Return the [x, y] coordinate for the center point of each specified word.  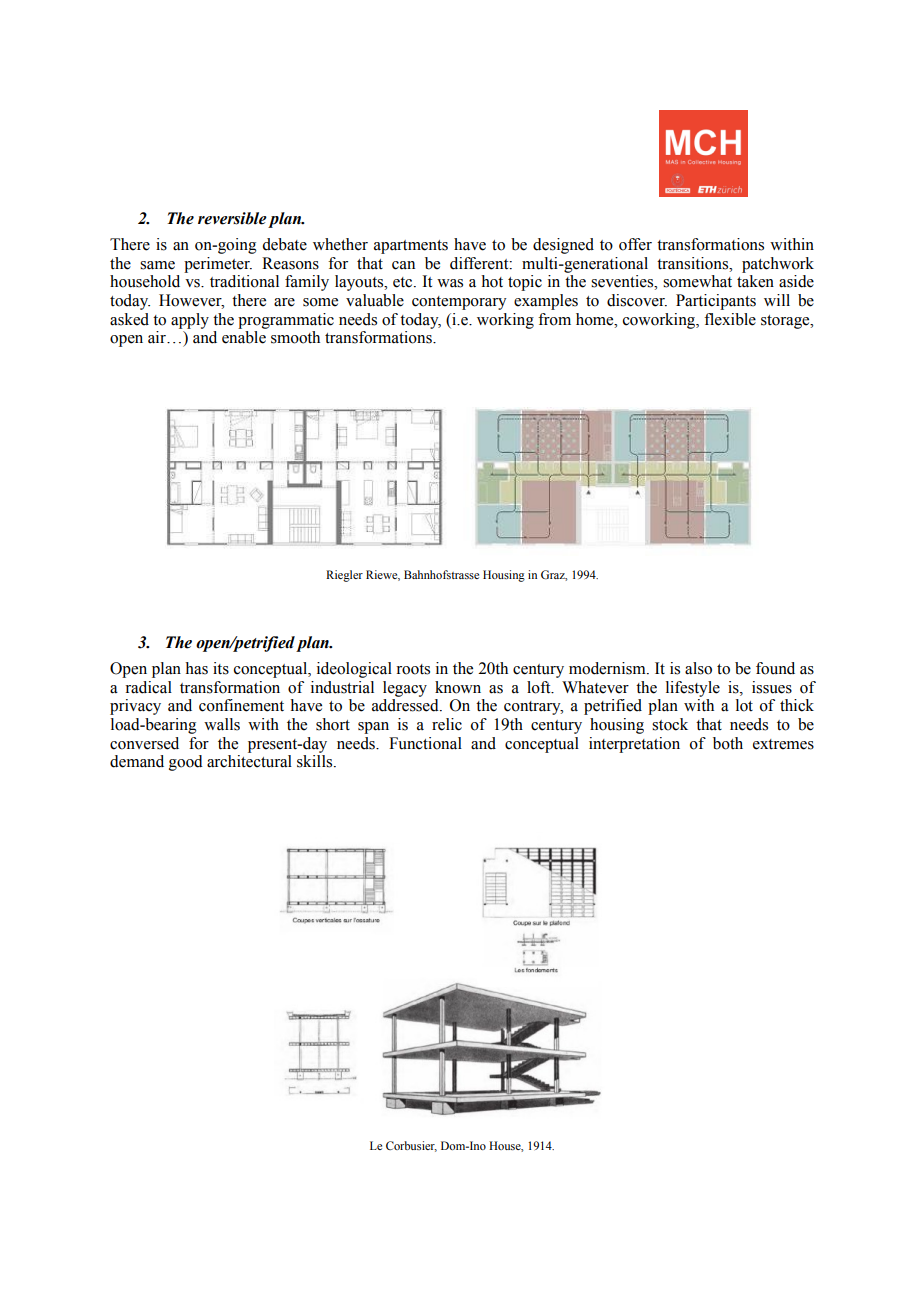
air [158, 337]
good [186, 763]
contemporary [459, 303]
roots [413, 669]
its [221, 668]
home [596, 319]
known [458, 687]
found [775, 668]
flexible [730, 319]
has [196, 668]
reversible [232, 218]
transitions [694, 263]
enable [244, 337]
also [698, 668]
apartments [411, 247]
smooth [295, 337]
